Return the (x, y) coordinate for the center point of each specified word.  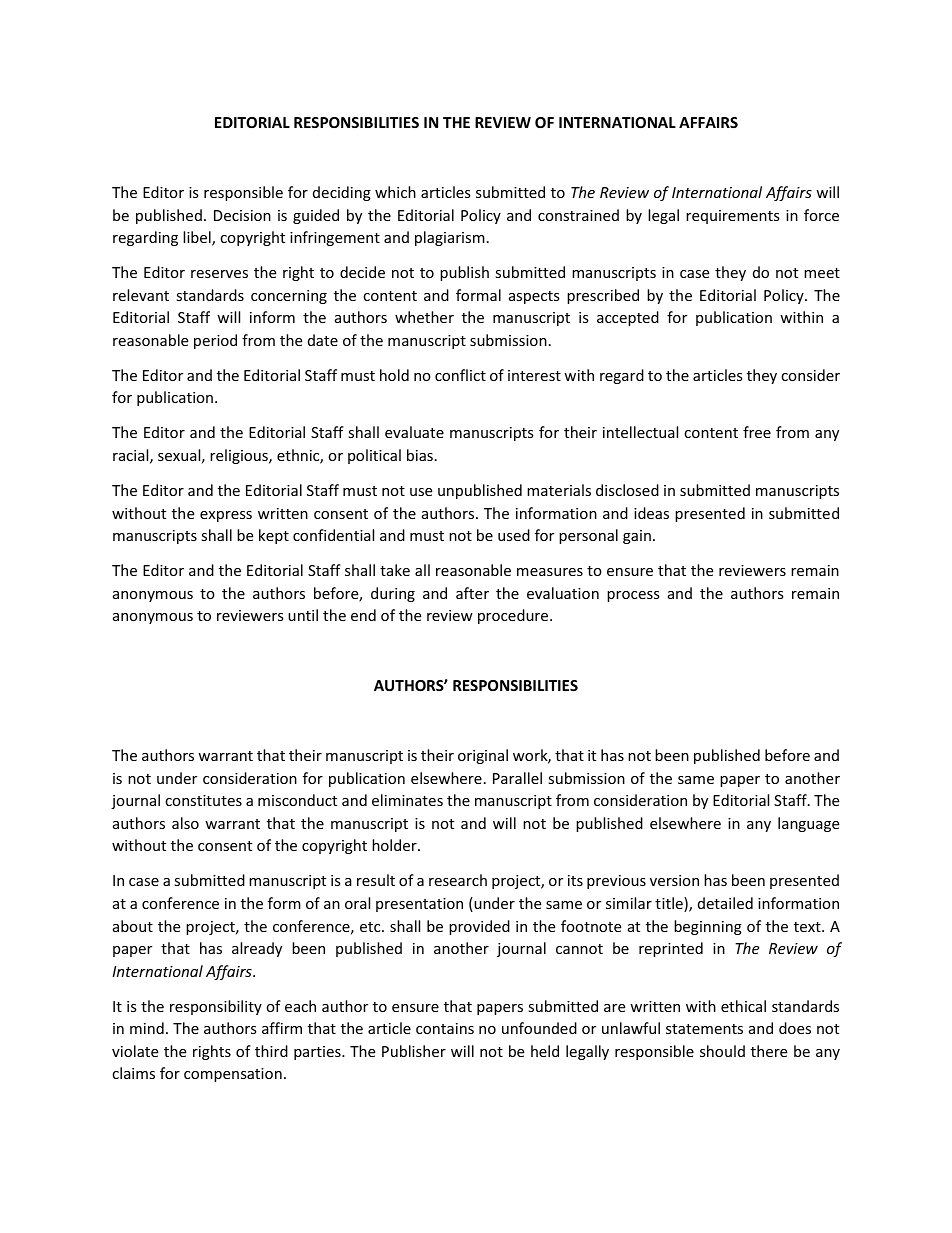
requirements (733, 217)
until (303, 615)
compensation (233, 1075)
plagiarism (450, 238)
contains (445, 1028)
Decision (242, 215)
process (633, 596)
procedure (514, 616)
